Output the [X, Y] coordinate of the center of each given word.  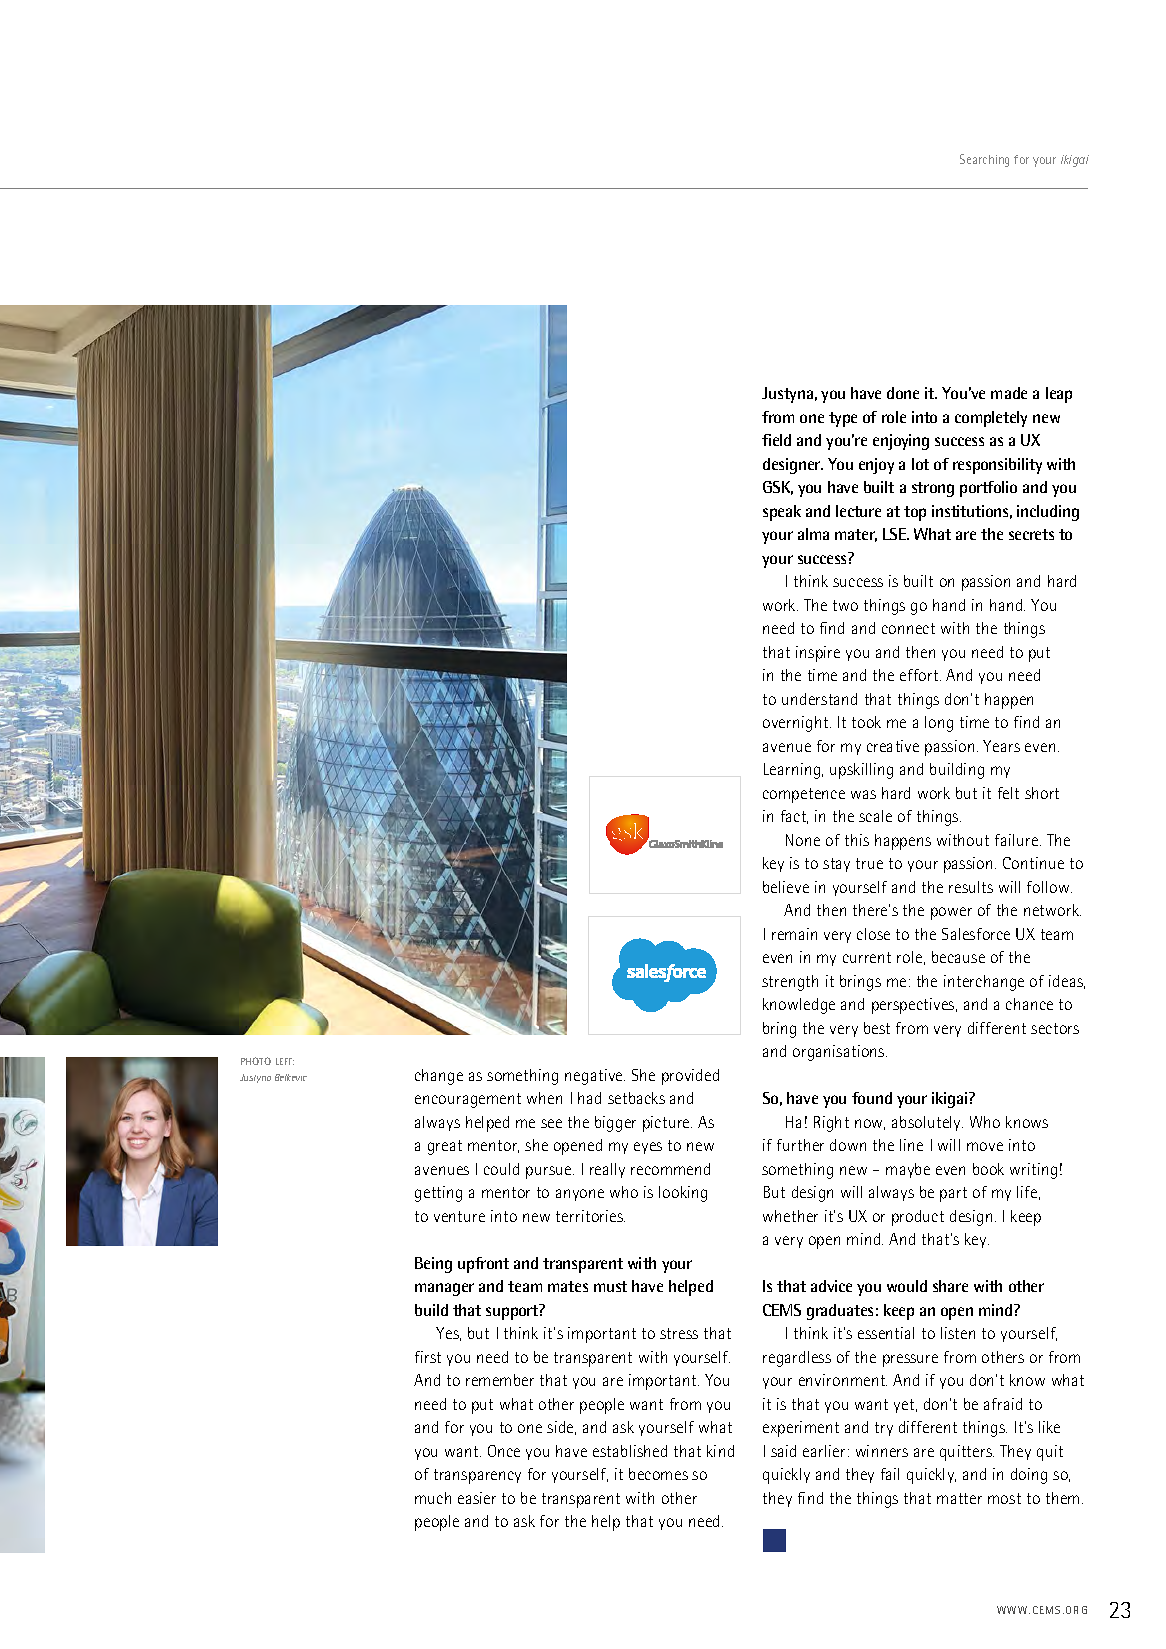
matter [959, 1498]
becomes [658, 1474]
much [433, 1498]
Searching [984, 160]
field [776, 440]
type [843, 419]
